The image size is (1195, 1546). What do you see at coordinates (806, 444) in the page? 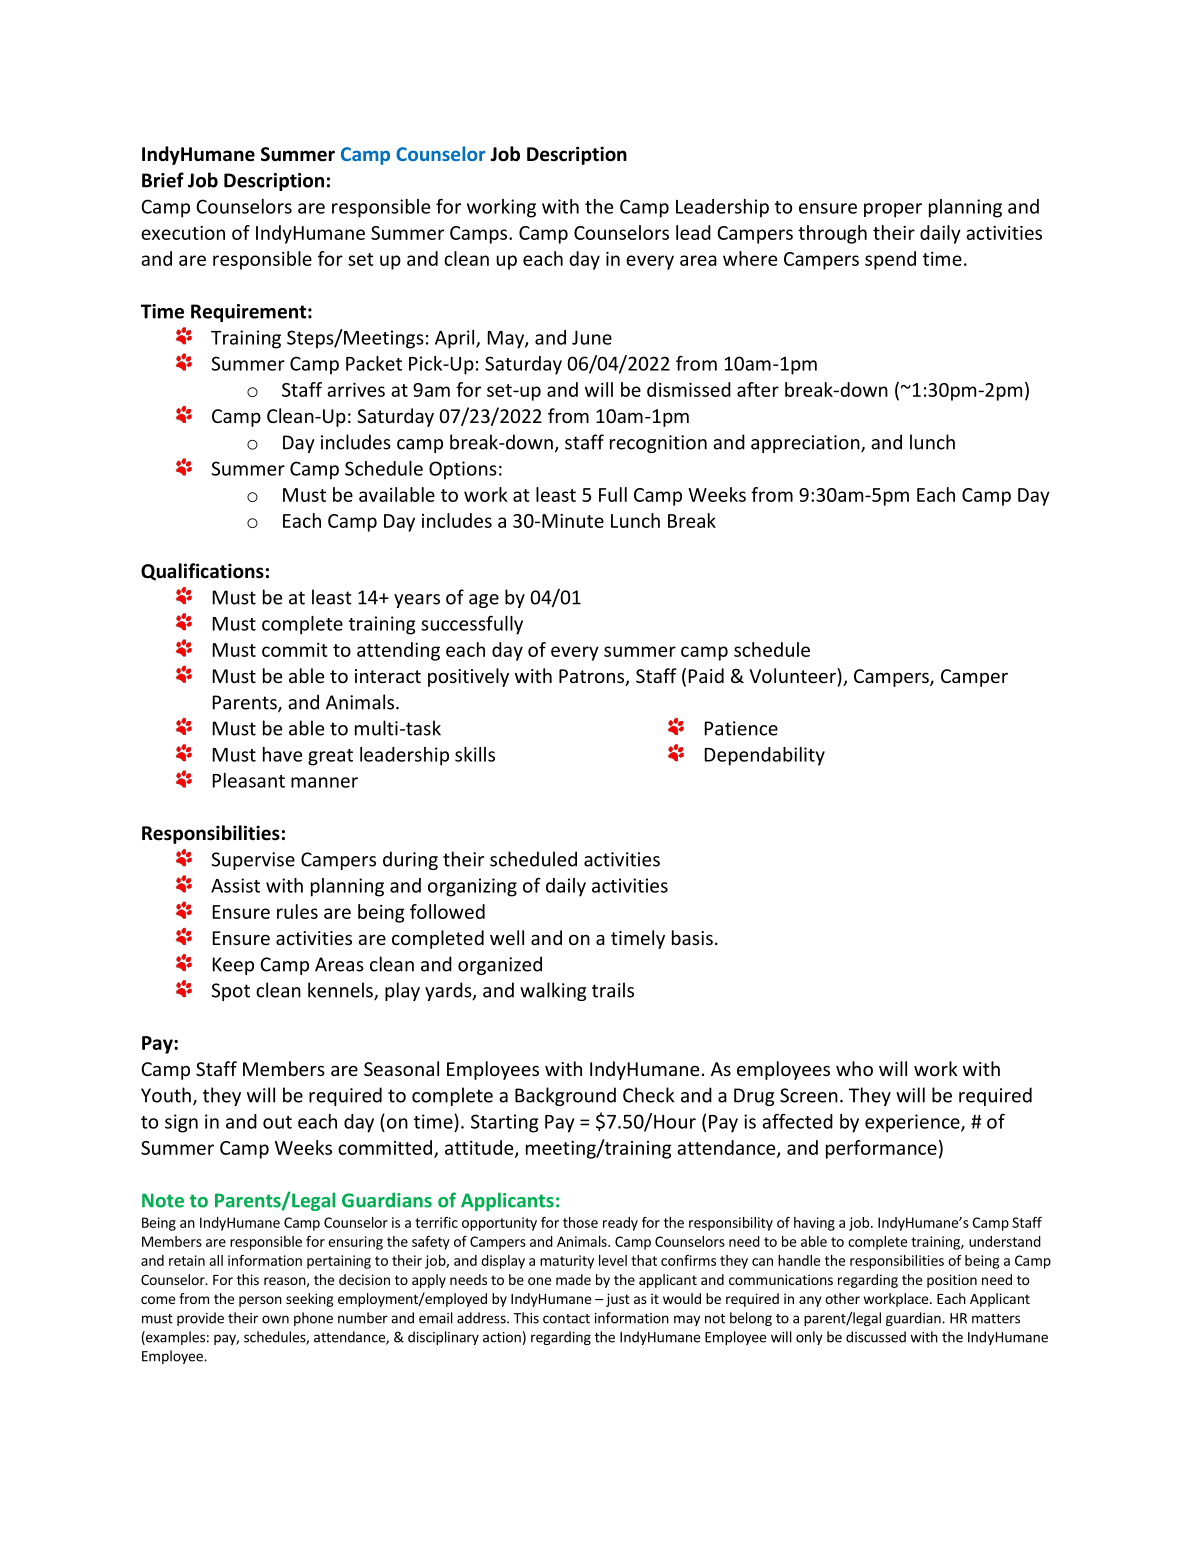
I see `appreciation` at bounding box center [806, 444].
